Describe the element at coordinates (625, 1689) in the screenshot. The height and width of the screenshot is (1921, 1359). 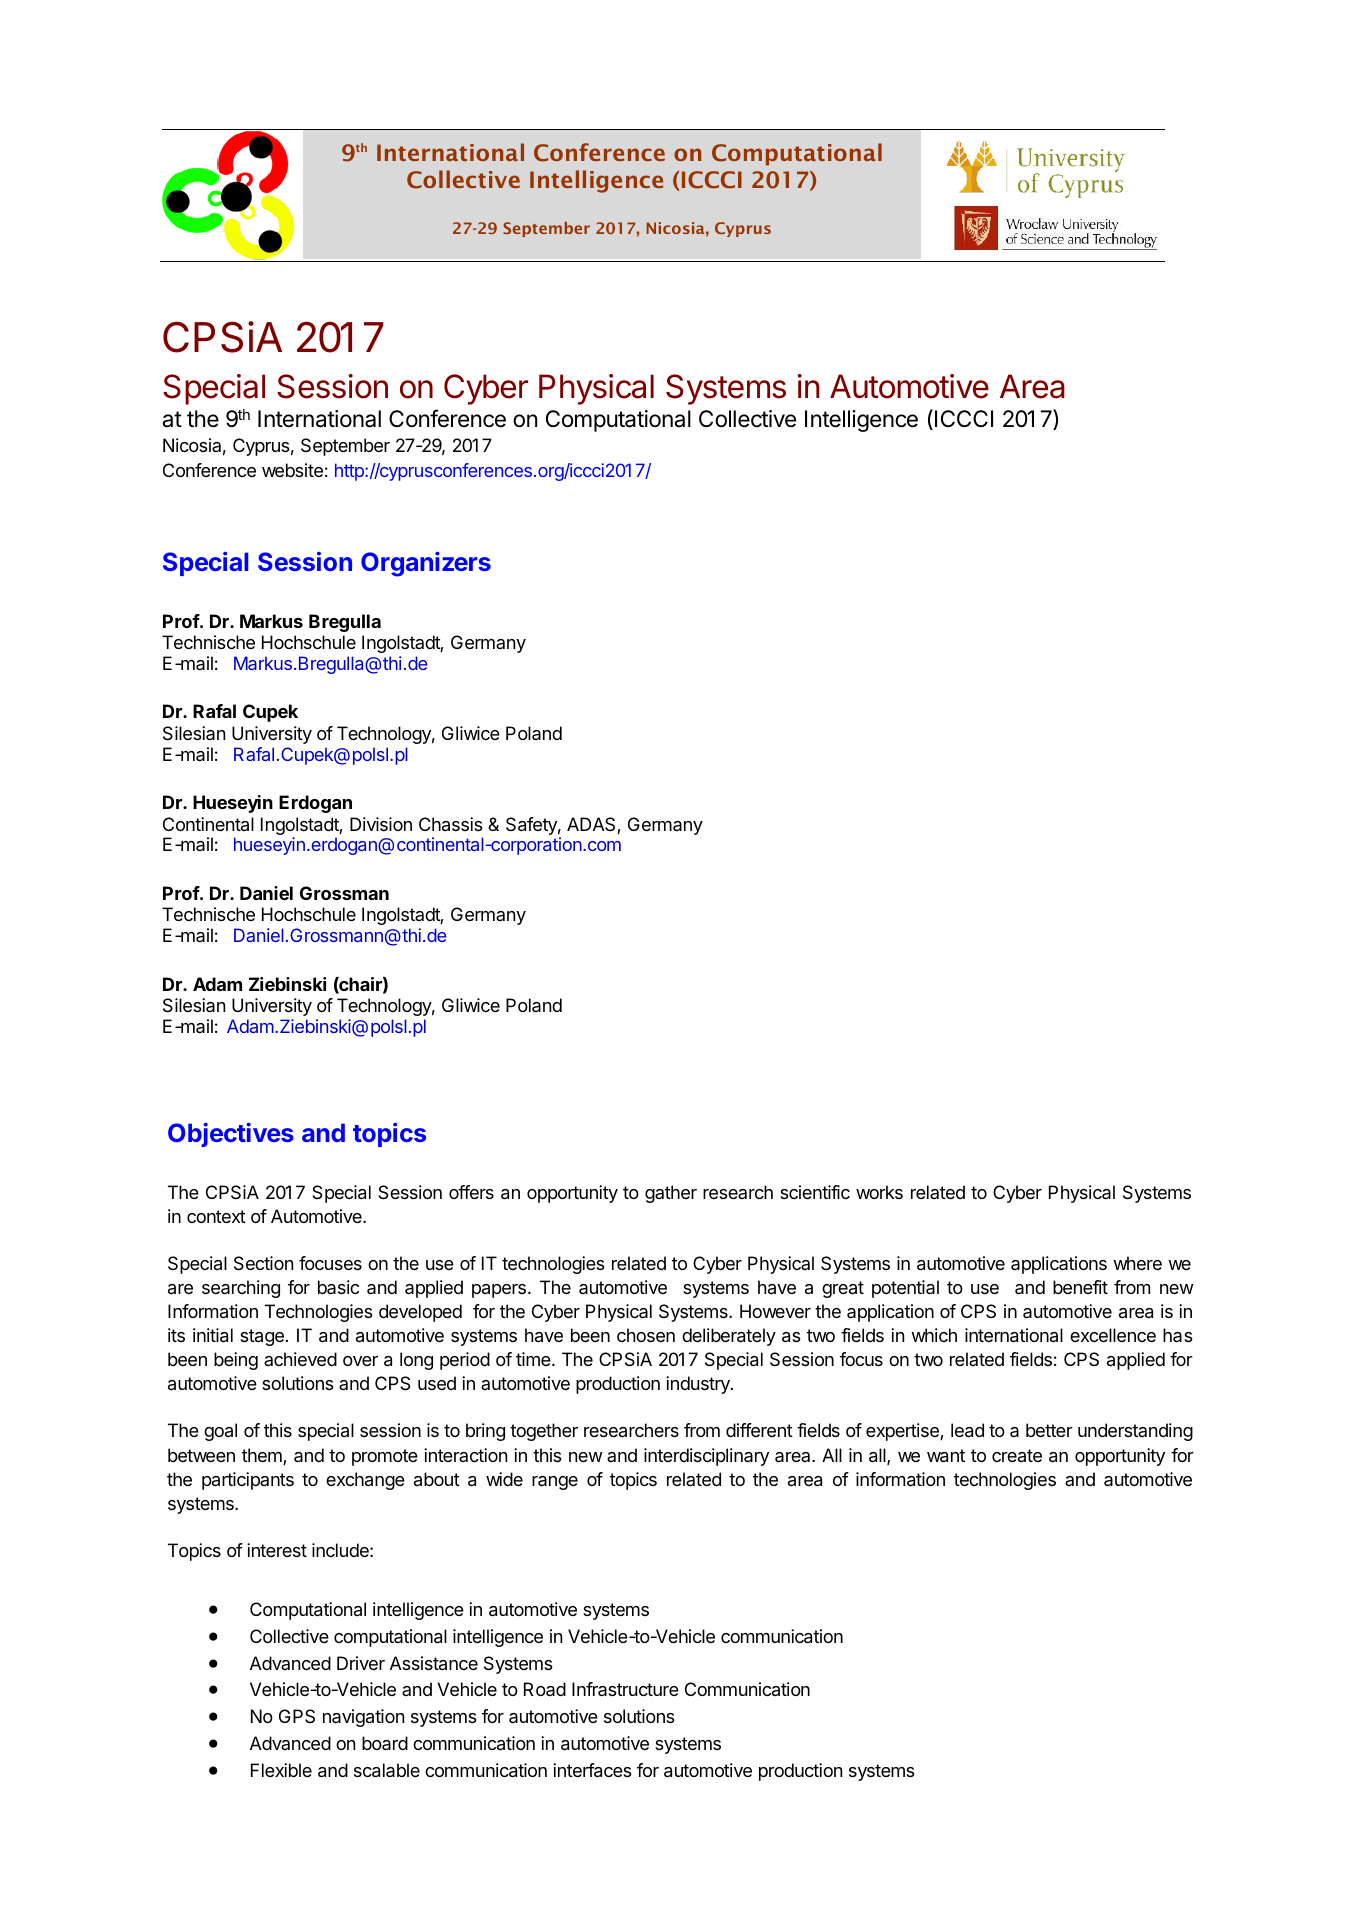
I see `Infrastructure` at that location.
